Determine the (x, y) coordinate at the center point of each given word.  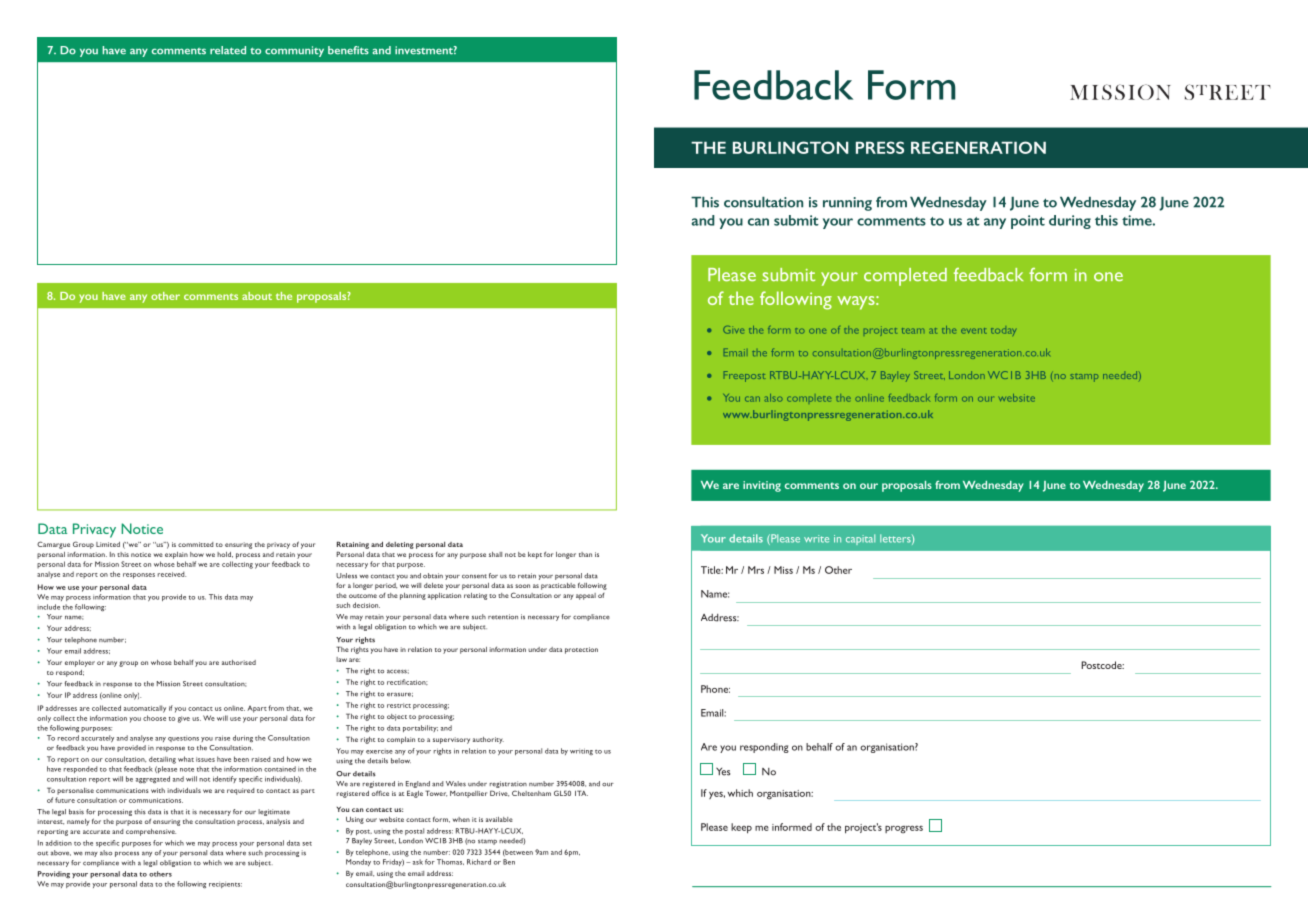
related (228, 50)
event (974, 331)
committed (196, 544)
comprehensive (151, 832)
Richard (479, 862)
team (913, 331)
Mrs (756, 570)
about (257, 296)
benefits (348, 50)
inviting (762, 486)
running (847, 204)
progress (904, 829)
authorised (239, 662)
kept (535, 555)
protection (581, 650)
